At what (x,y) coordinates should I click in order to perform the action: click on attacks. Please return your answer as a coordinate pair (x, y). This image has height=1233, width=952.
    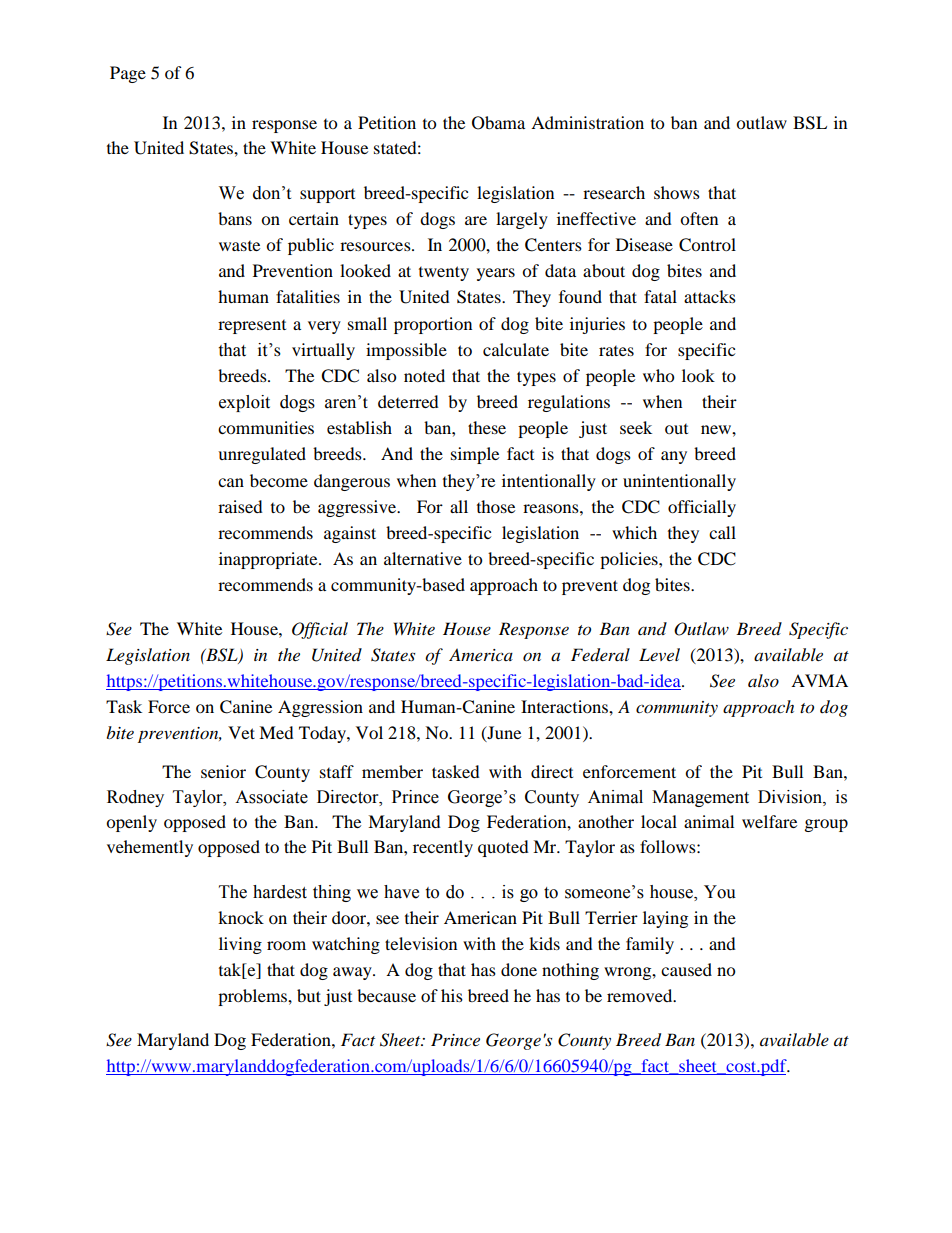
    Looking at the image, I should click on (710, 296).
